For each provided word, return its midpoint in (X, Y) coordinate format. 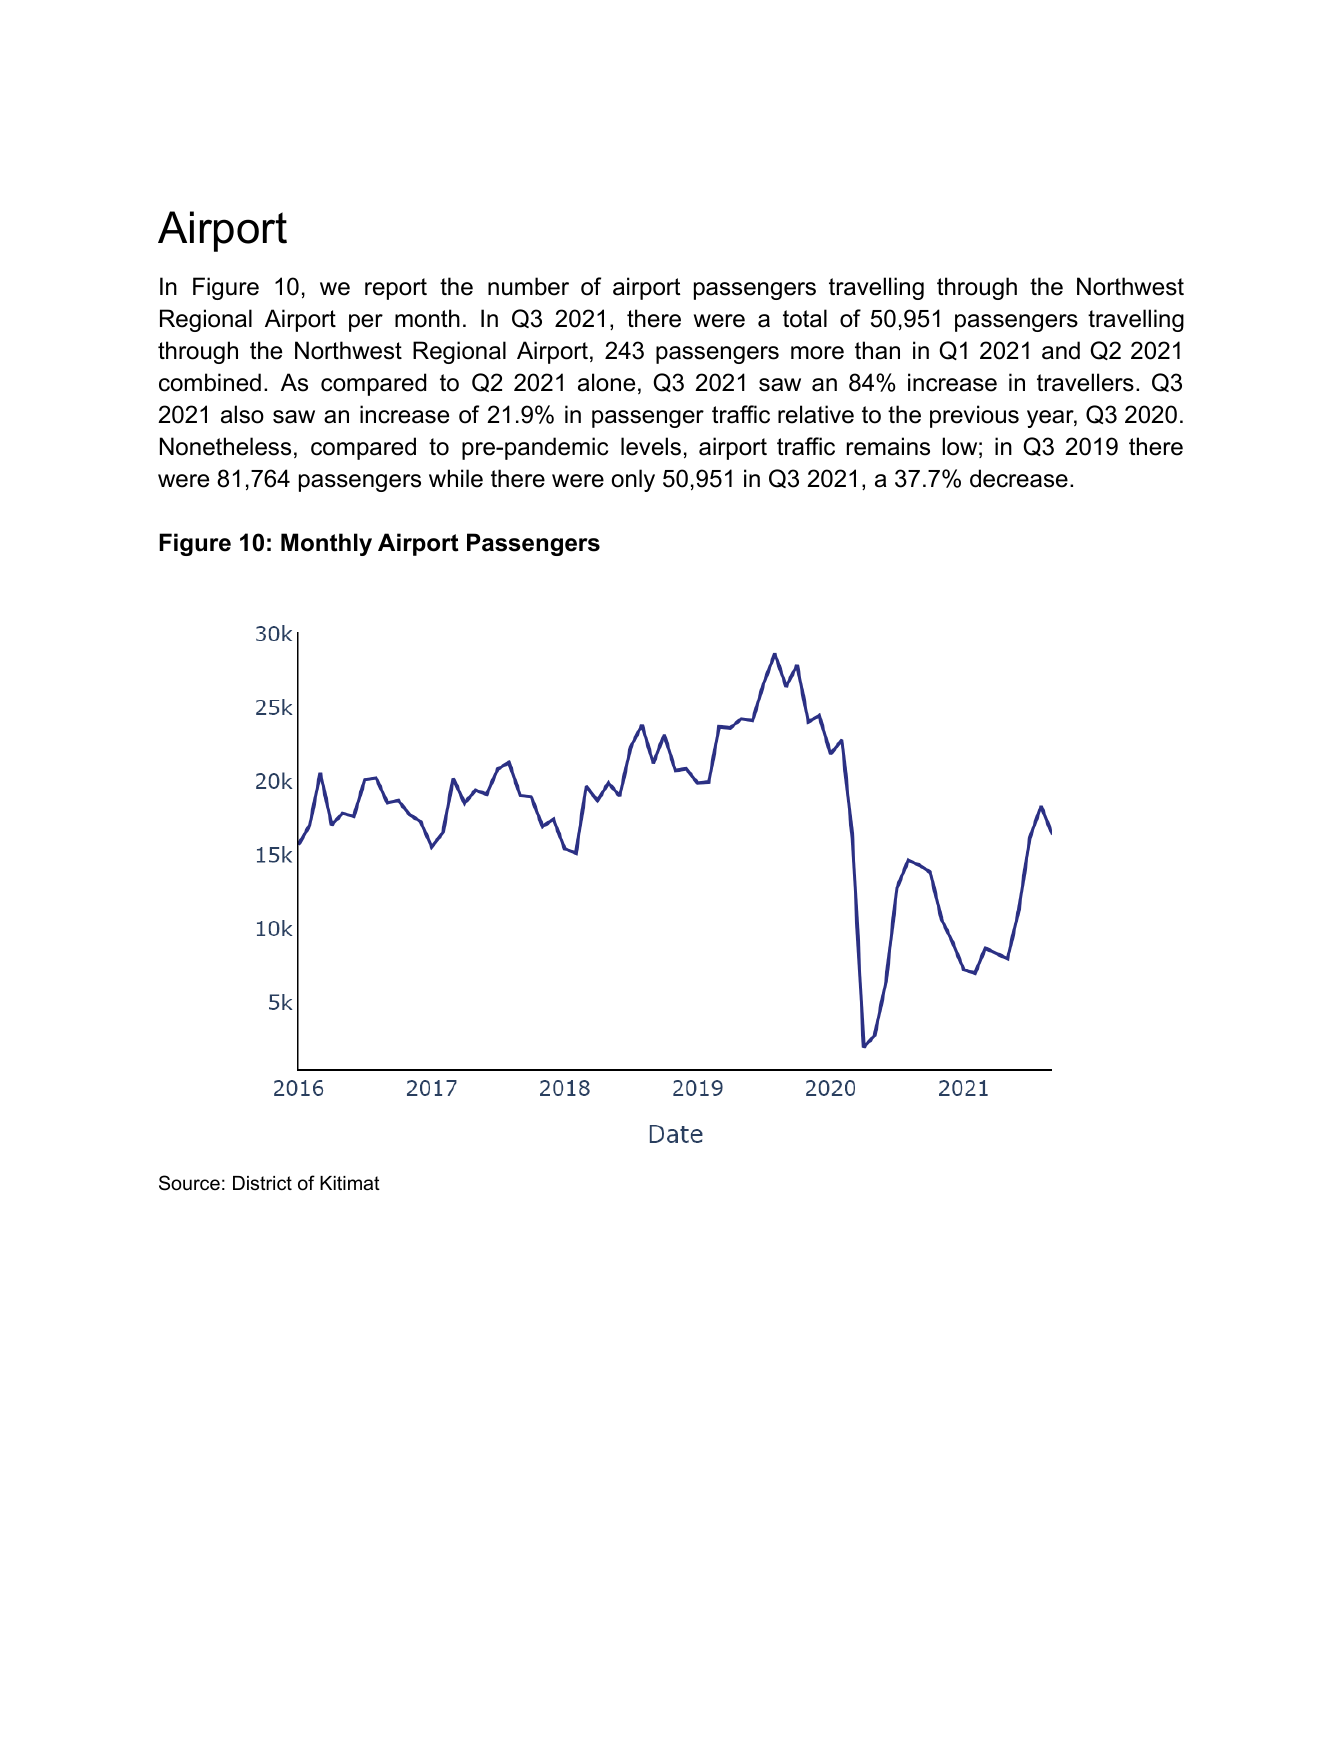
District (262, 1183)
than (877, 350)
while (456, 478)
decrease (1019, 478)
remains (888, 446)
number (528, 286)
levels (651, 446)
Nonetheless (225, 446)
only (633, 480)
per (366, 323)
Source (189, 1183)
